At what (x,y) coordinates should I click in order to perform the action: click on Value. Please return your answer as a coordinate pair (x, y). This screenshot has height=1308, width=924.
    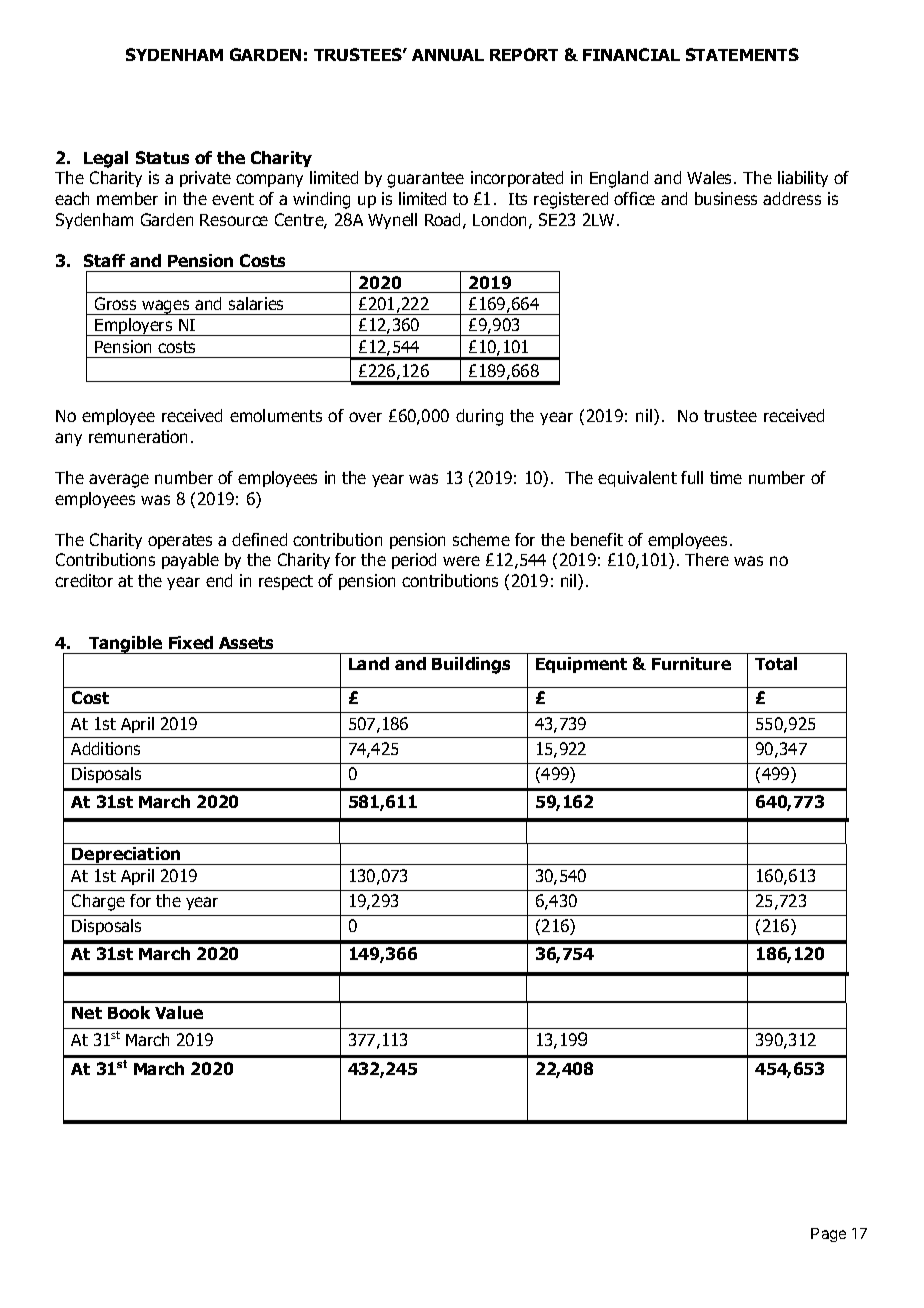
    Looking at the image, I should click on (179, 1012).
